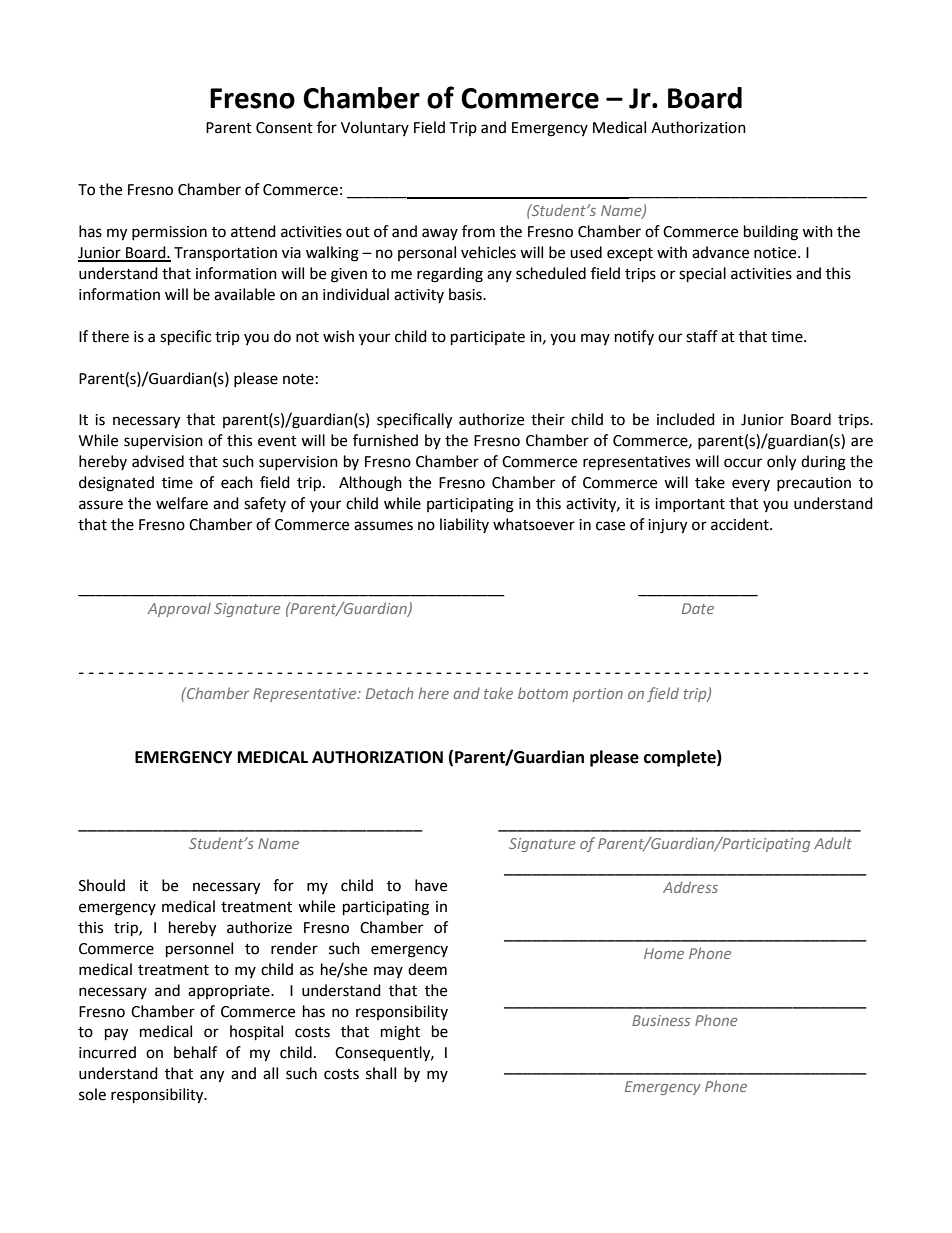  What do you see at coordinates (771, 233) in the image?
I see `building` at bounding box center [771, 233].
